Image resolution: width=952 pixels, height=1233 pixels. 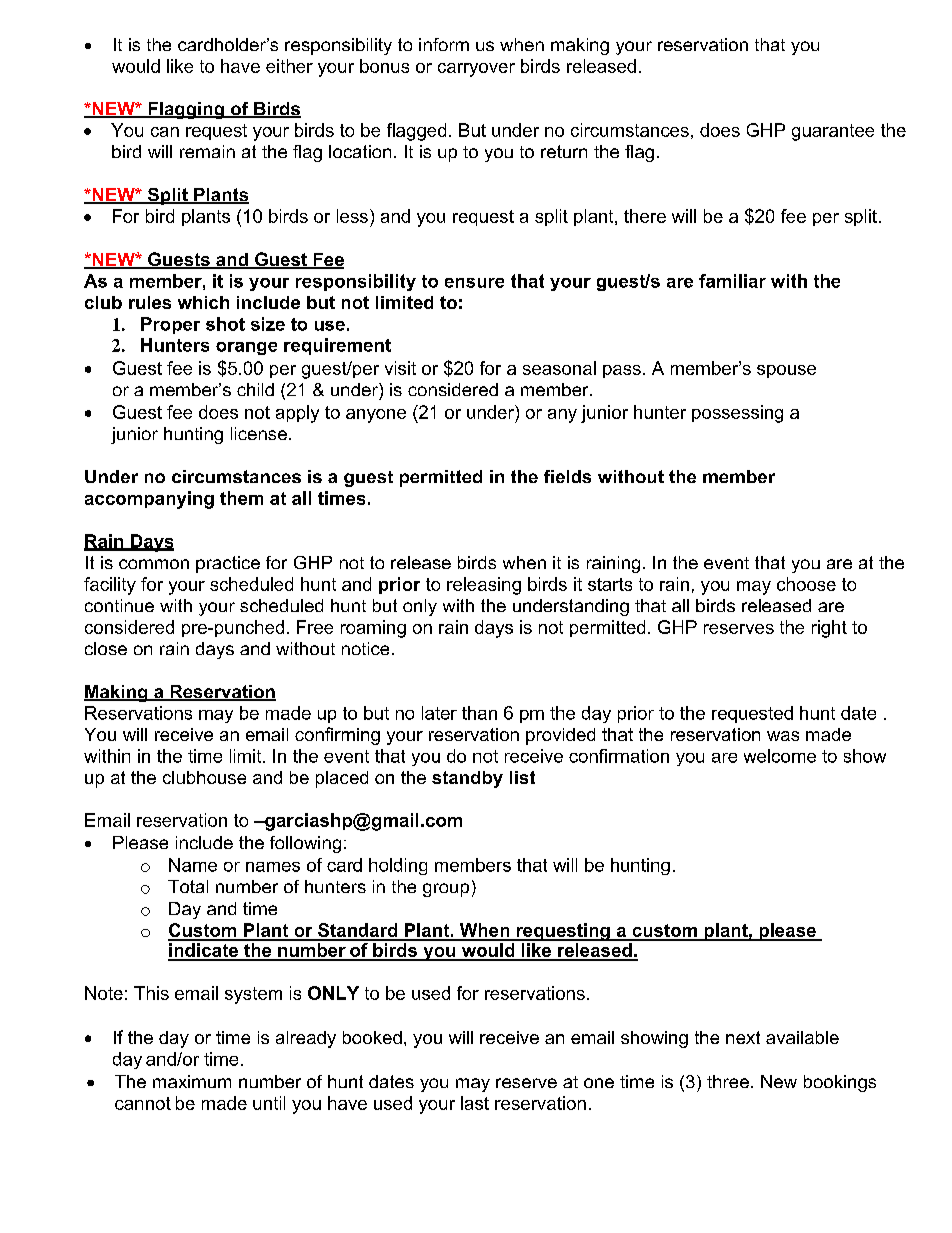 I want to click on guarantee, so click(x=833, y=132).
